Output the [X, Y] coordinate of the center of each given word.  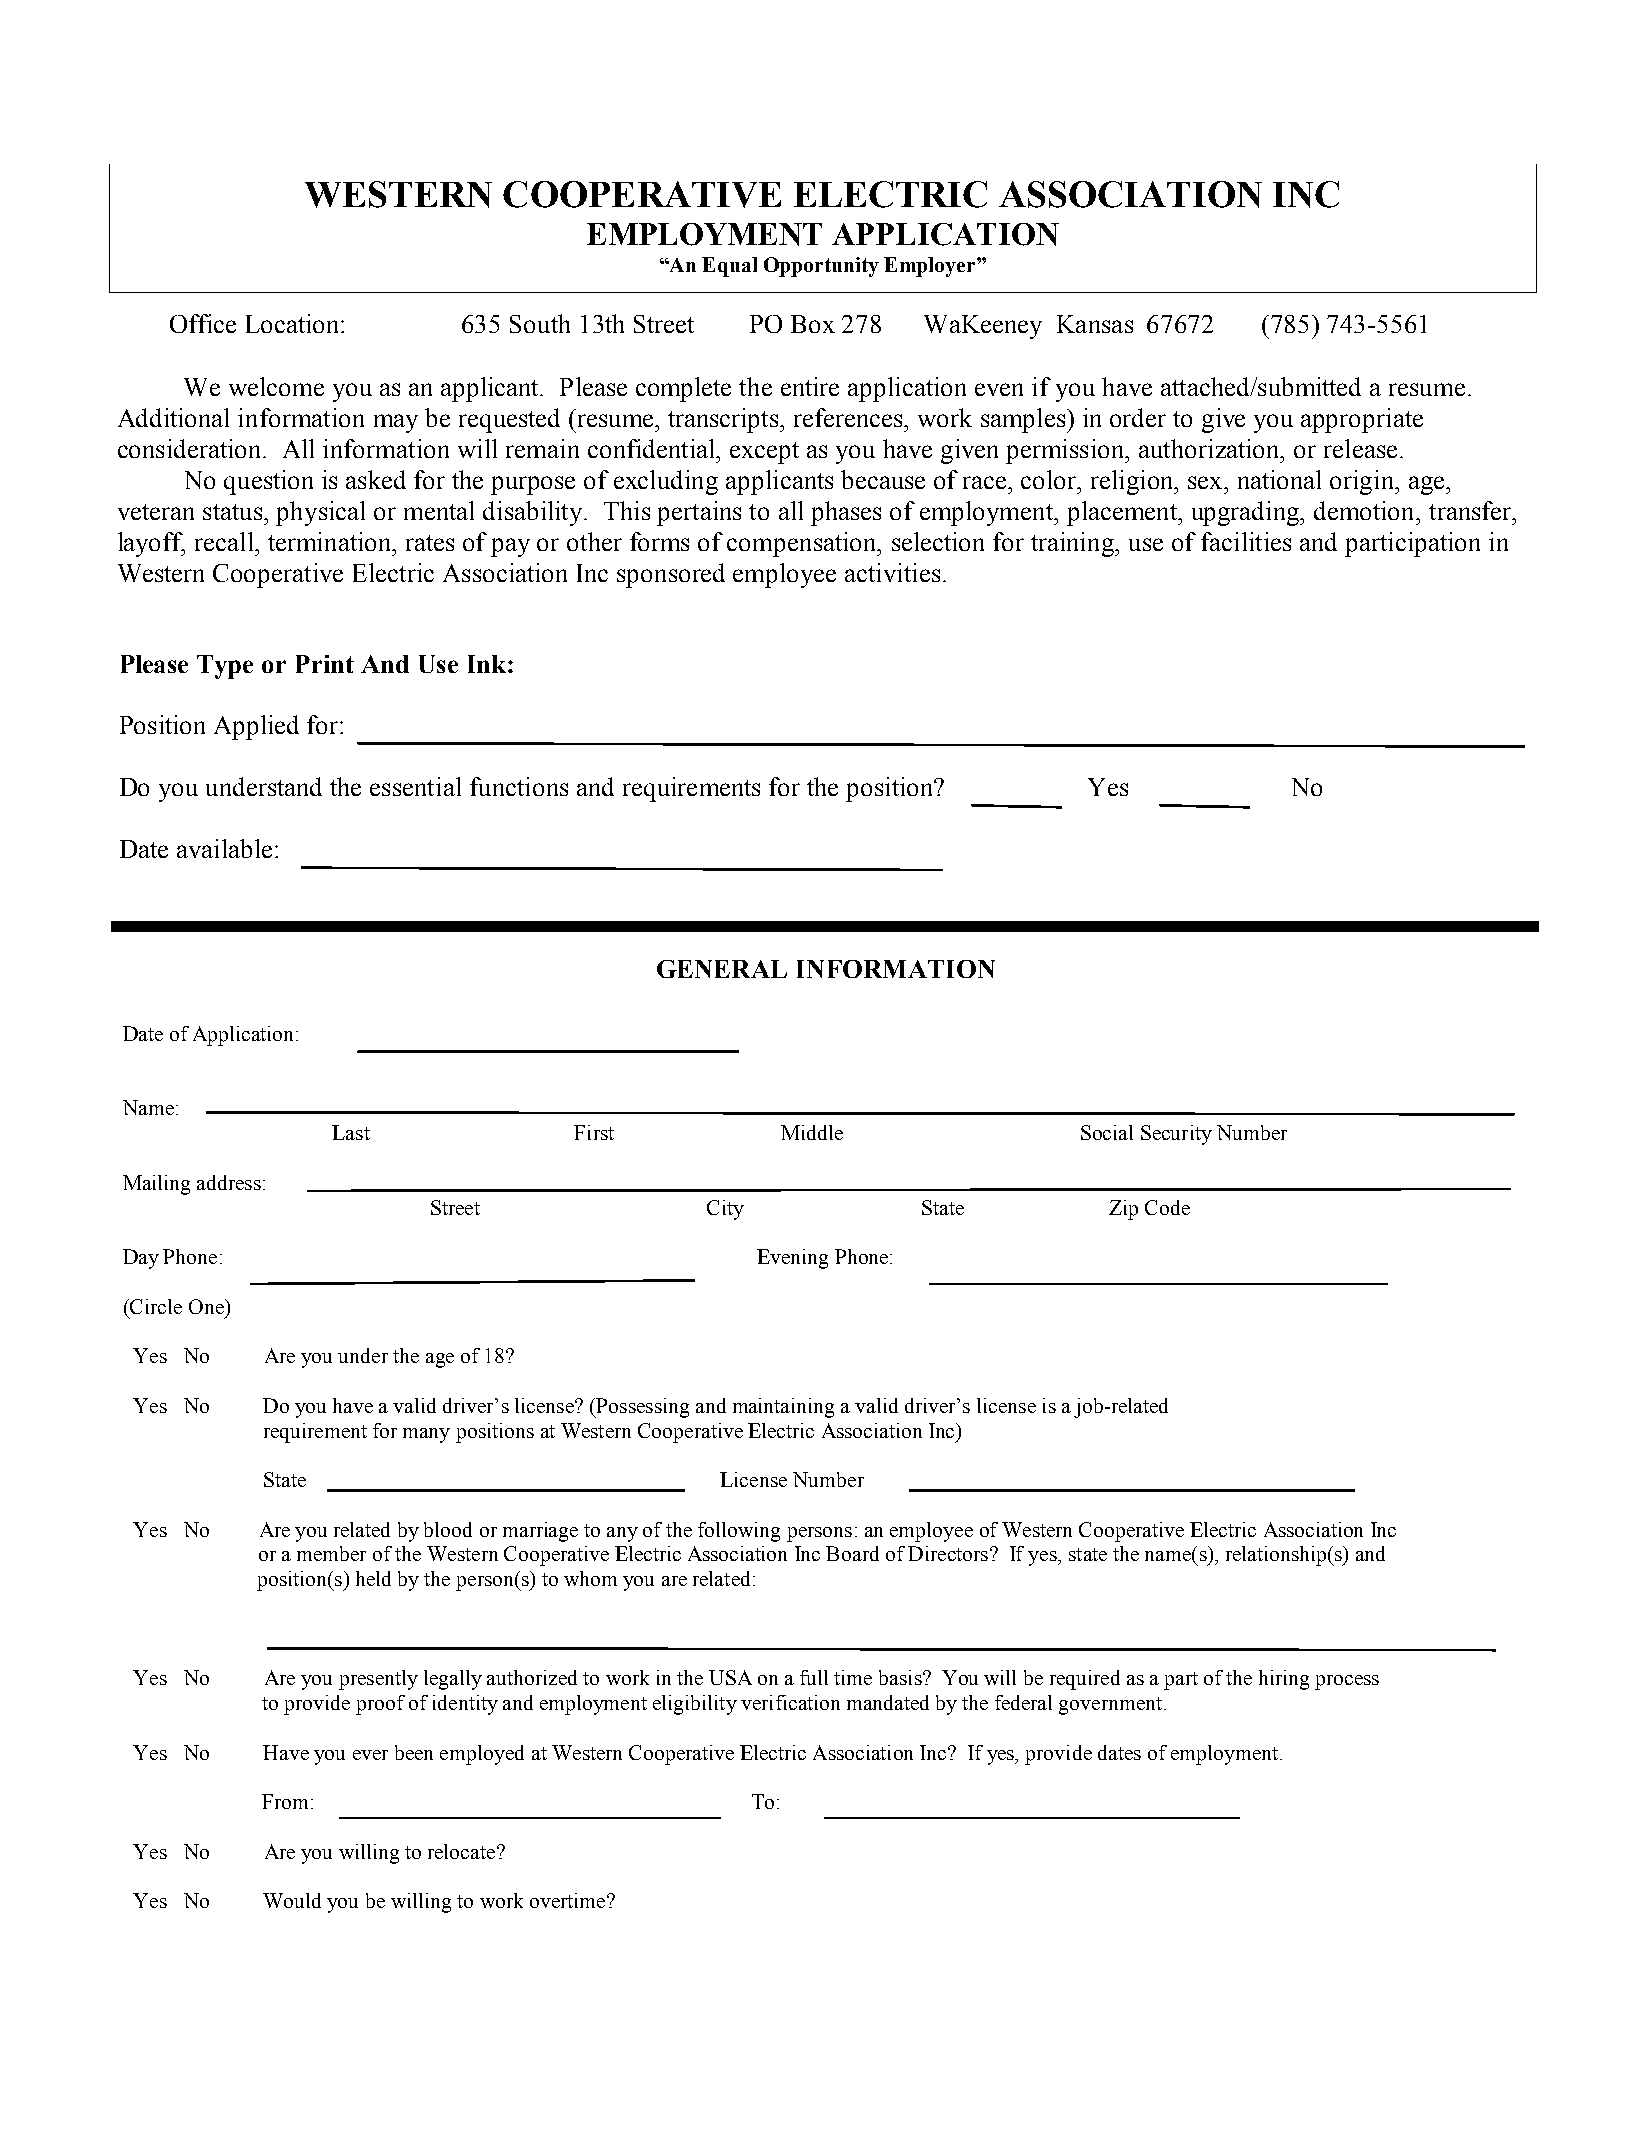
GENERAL [722, 969]
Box [813, 324]
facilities [1246, 541]
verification [790, 1702]
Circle [155, 1306]
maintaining [783, 1408]
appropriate [1362, 420]
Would [292, 1900]
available [224, 848]
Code [1167, 1207]
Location [294, 323]
